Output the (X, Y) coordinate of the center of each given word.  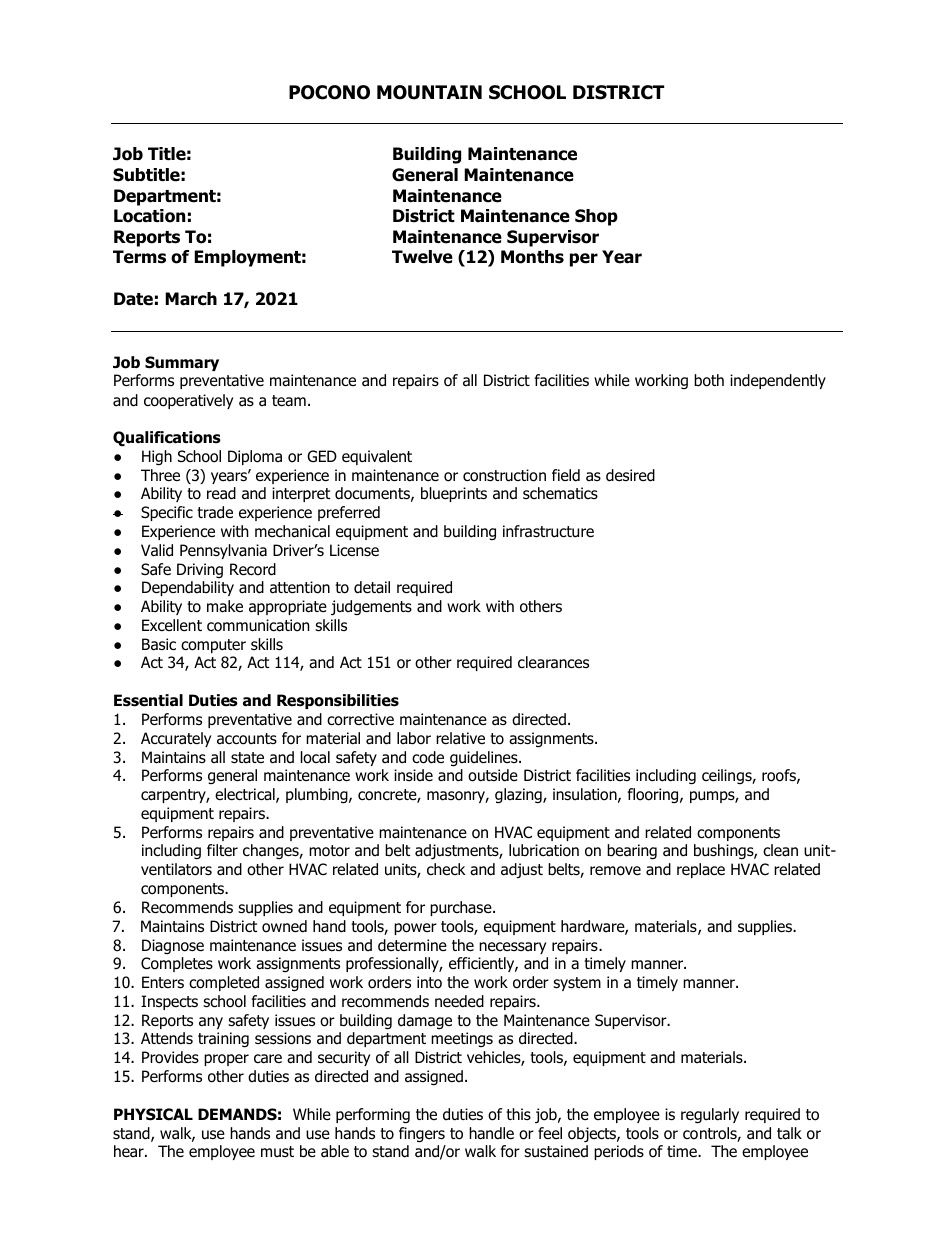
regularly (710, 1116)
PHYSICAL (153, 1114)
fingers (422, 1135)
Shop (596, 217)
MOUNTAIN (429, 92)
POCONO (329, 92)
